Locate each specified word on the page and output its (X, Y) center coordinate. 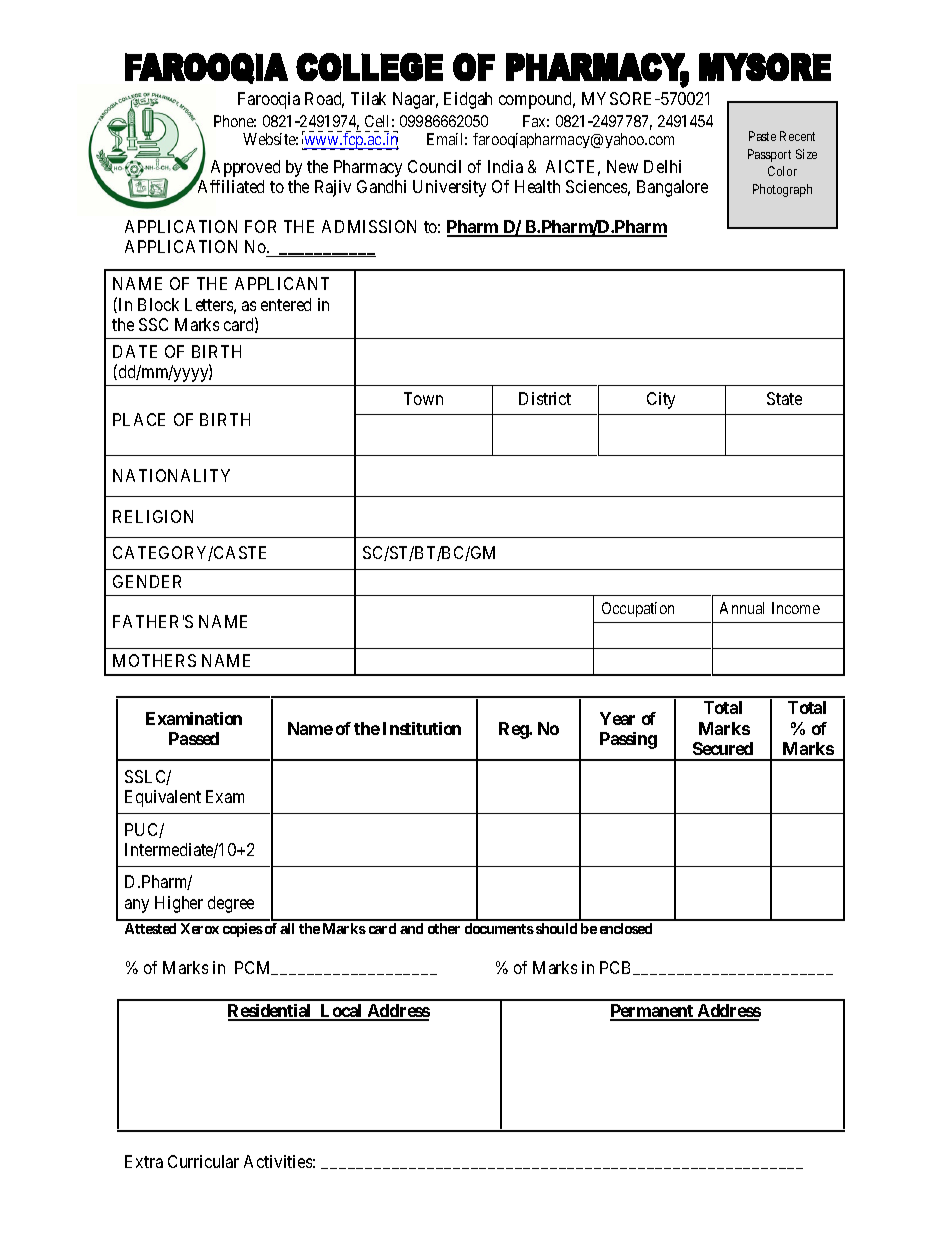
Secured (723, 748)
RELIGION (153, 516)
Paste (762, 136)
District (545, 398)
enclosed (626, 928)
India (505, 166)
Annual (742, 608)
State (784, 398)
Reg (514, 730)
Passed (194, 738)
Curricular (203, 1161)
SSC (153, 324)
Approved (245, 168)
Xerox (200, 928)
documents (499, 928)
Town (423, 398)
